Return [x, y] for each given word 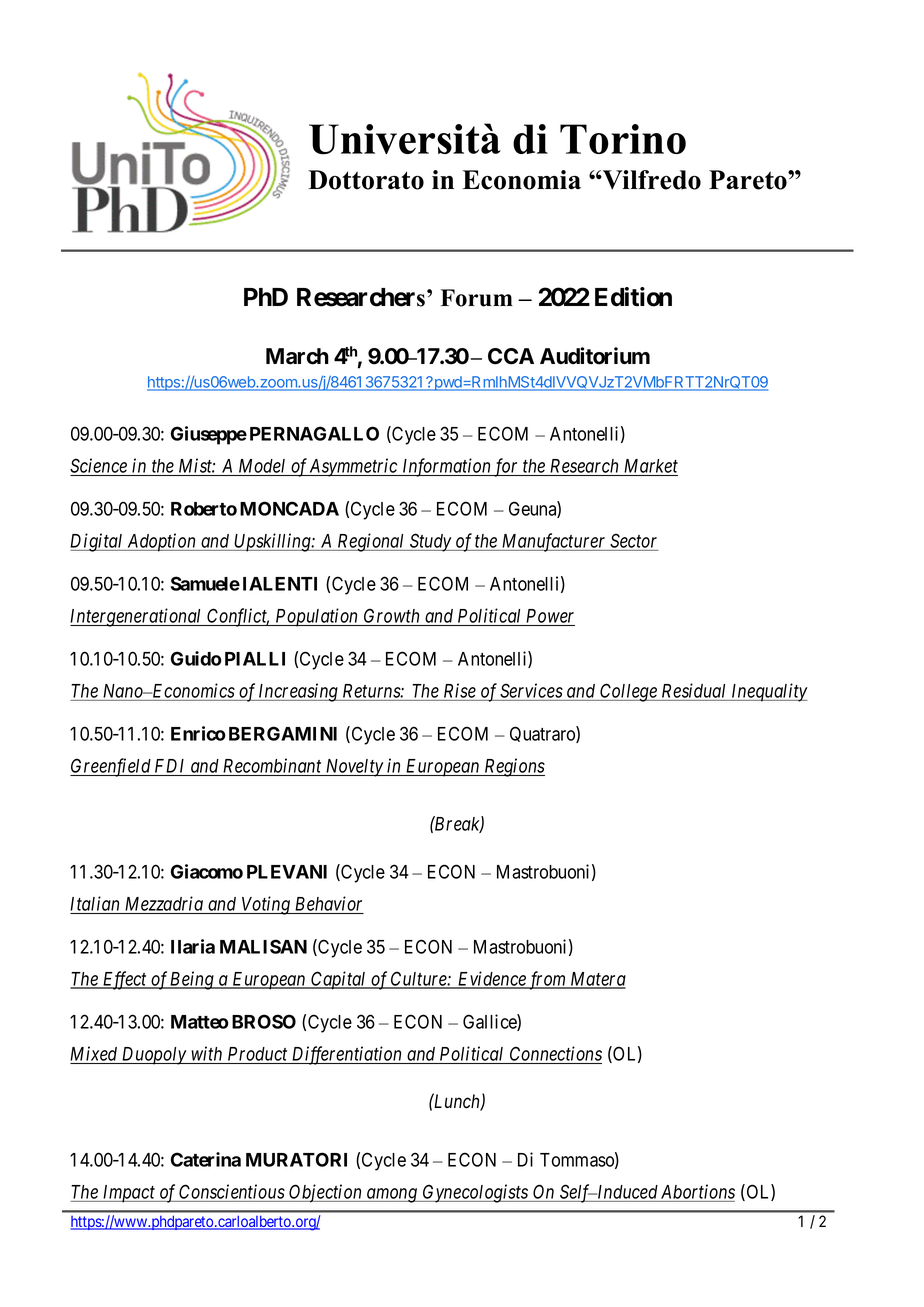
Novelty [354, 768]
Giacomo [207, 871]
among [392, 1195]
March [297, 356]
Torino [623, 139]
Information [446, 467]
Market [651, 466]
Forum [477, 298]
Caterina [206, 1159]
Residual [693, 690]
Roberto [204, 509]
